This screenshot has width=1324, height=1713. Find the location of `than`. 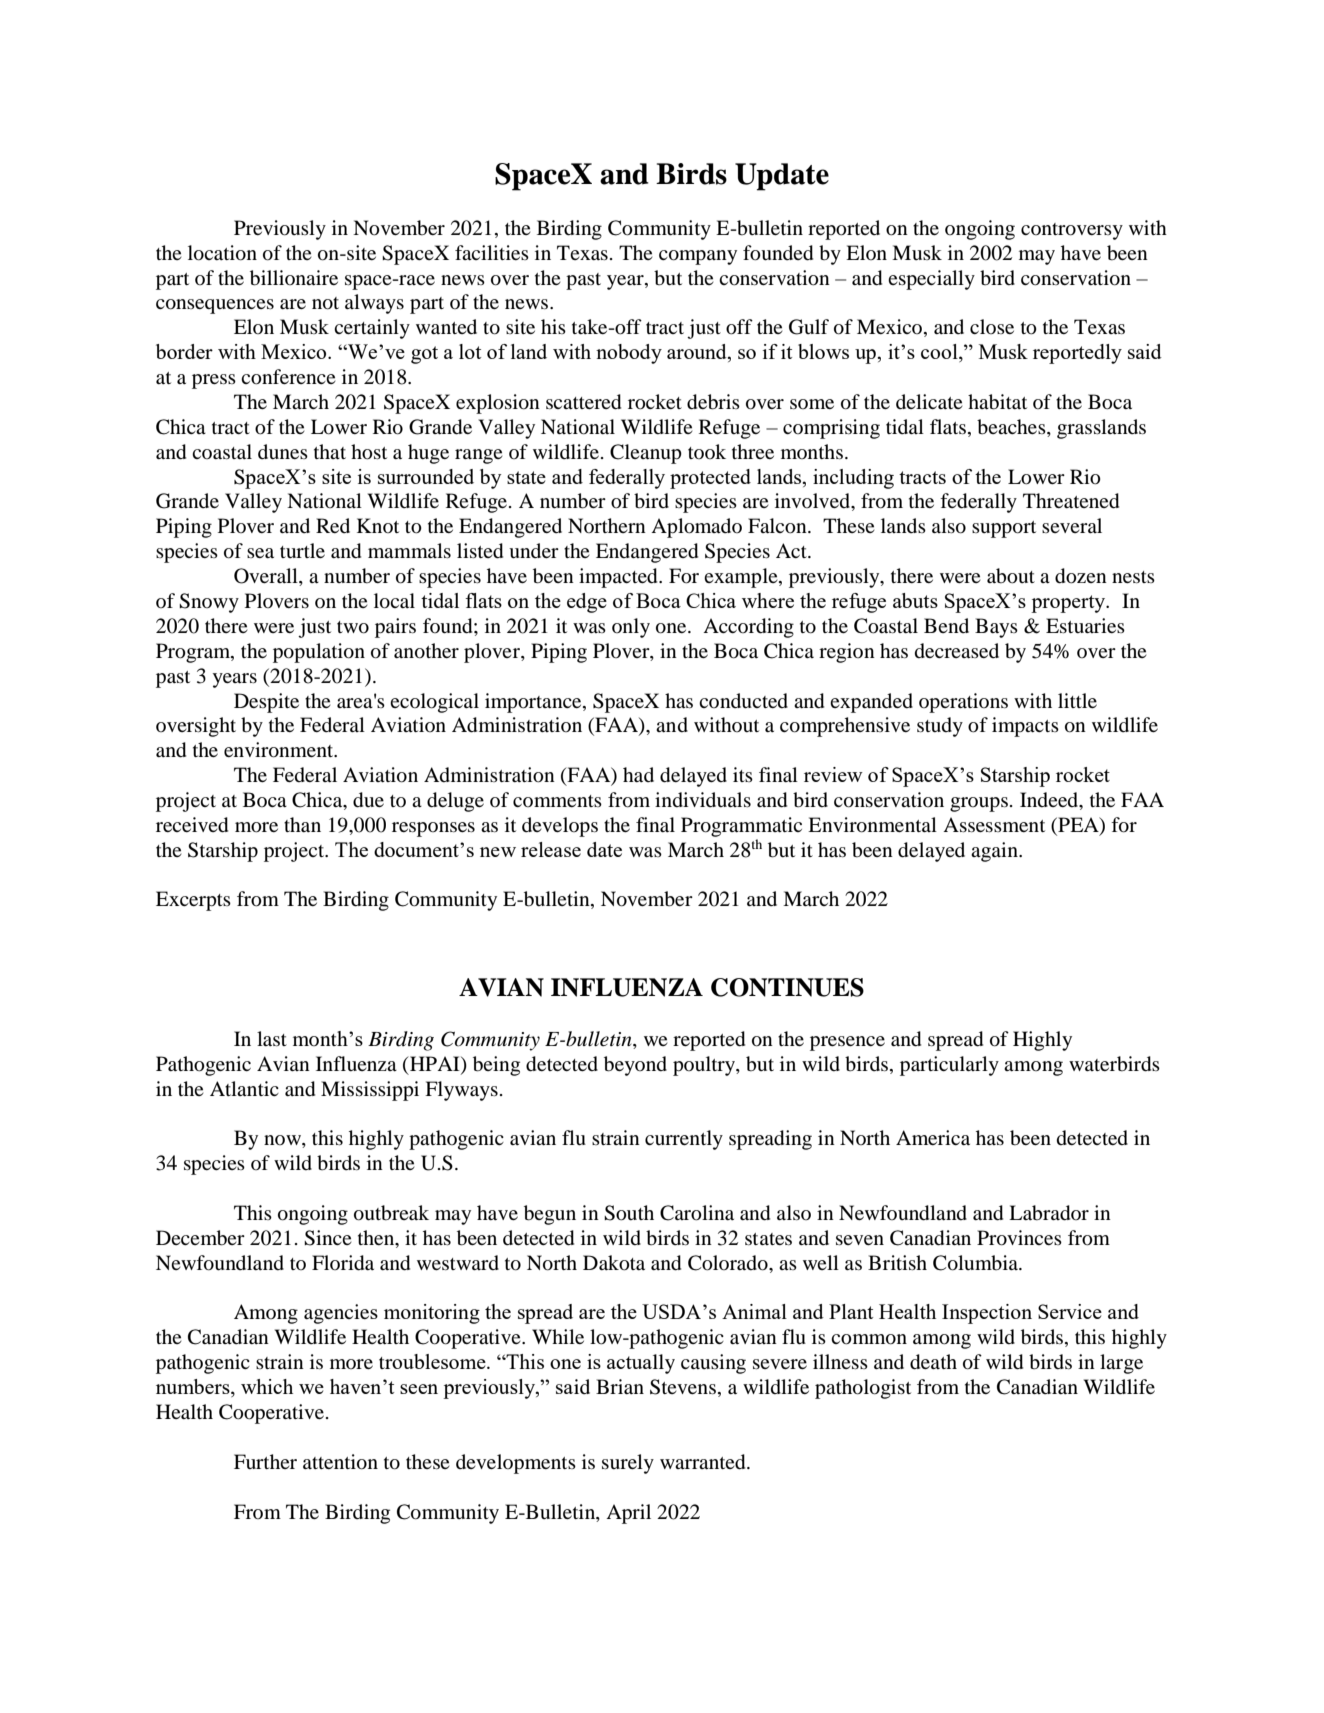

than is located at coordinates (302, 824).
